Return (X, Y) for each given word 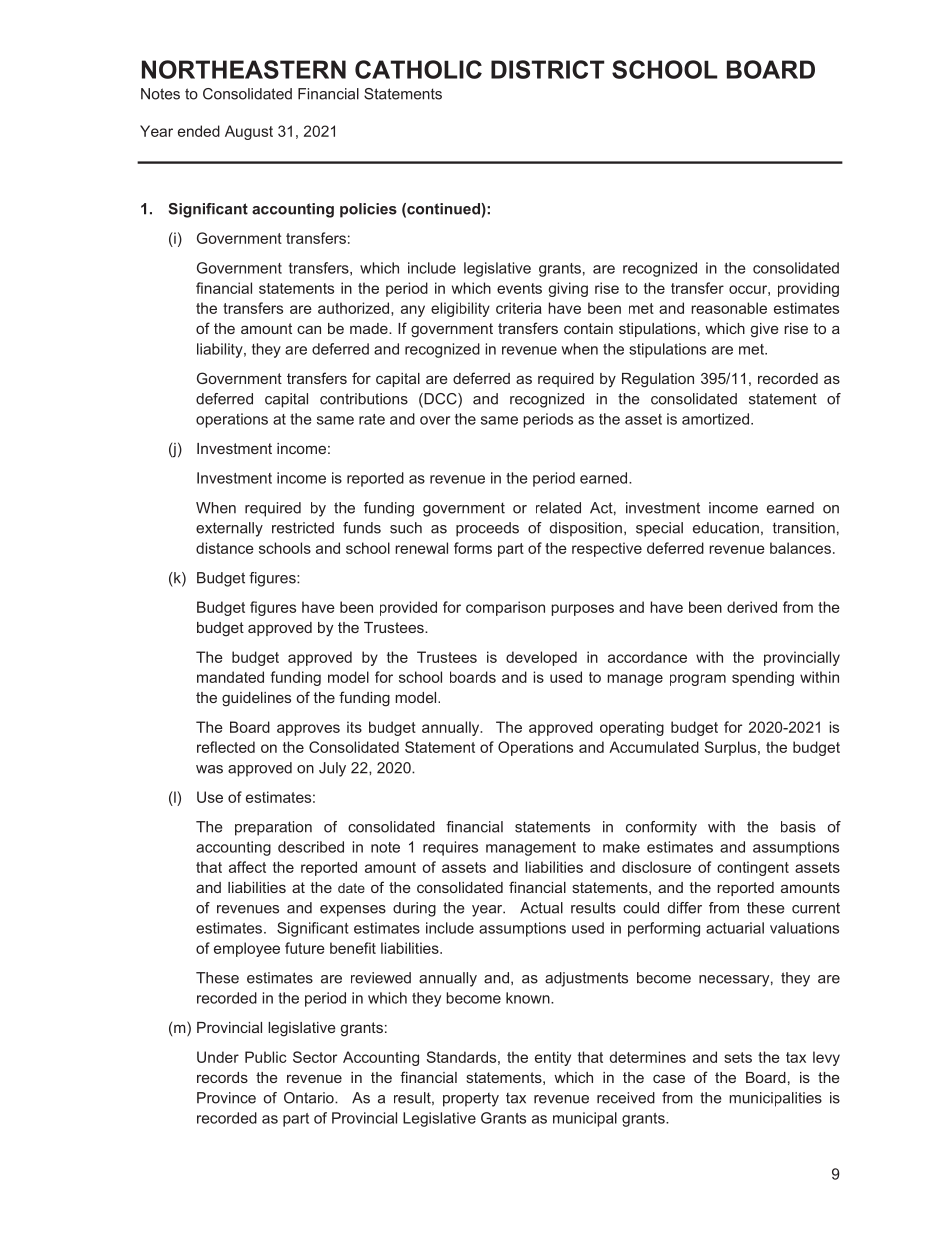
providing (808, 289)
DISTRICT (548, 69)
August (249, 132)
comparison (505, 608)
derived (752, 607)
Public (266, 1057)
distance (225, 548)
